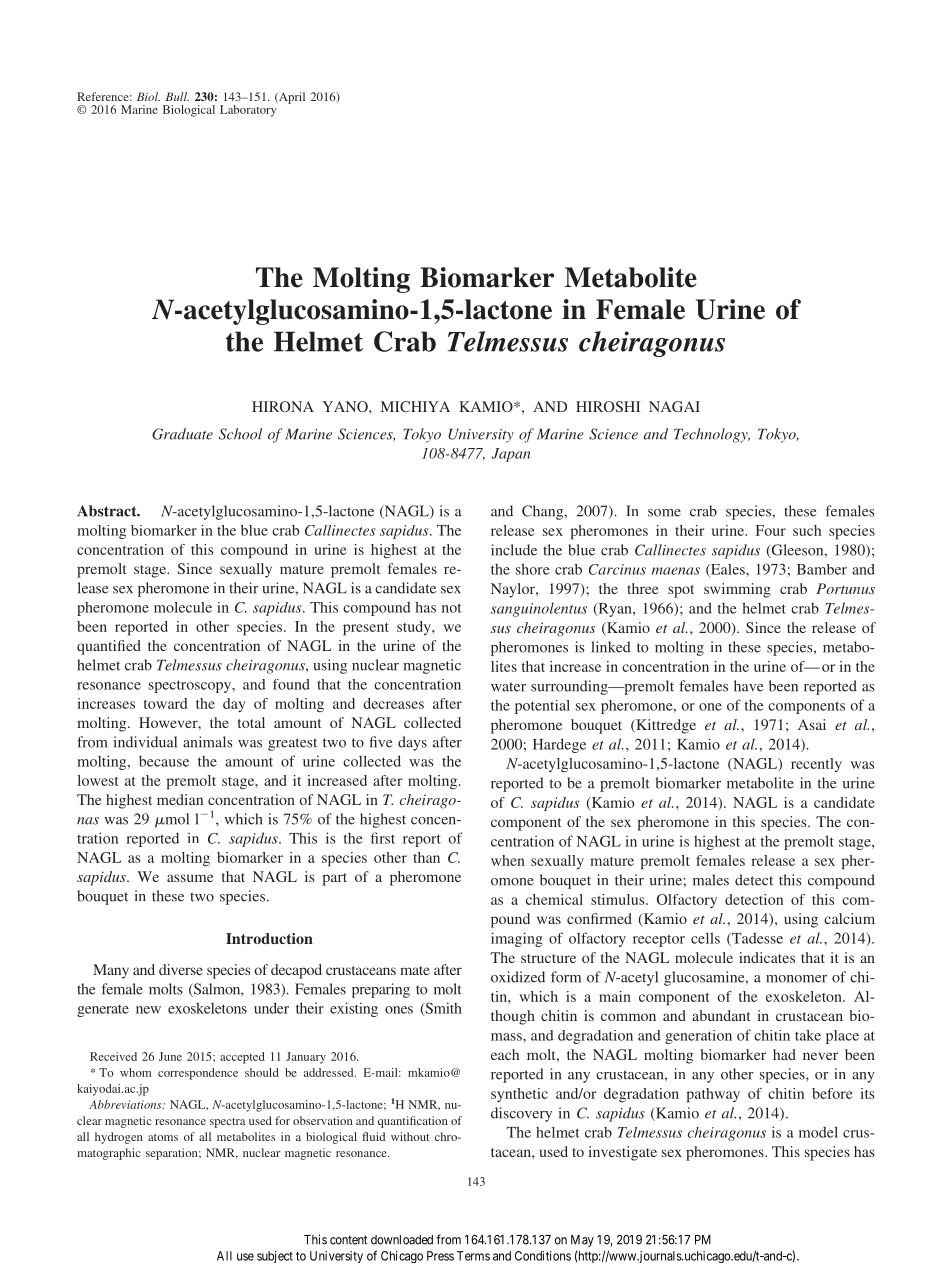 The image size is (952, 1270). Describe the element at coordinates (291, 98) in the screenshot. I see `April` at that location.
